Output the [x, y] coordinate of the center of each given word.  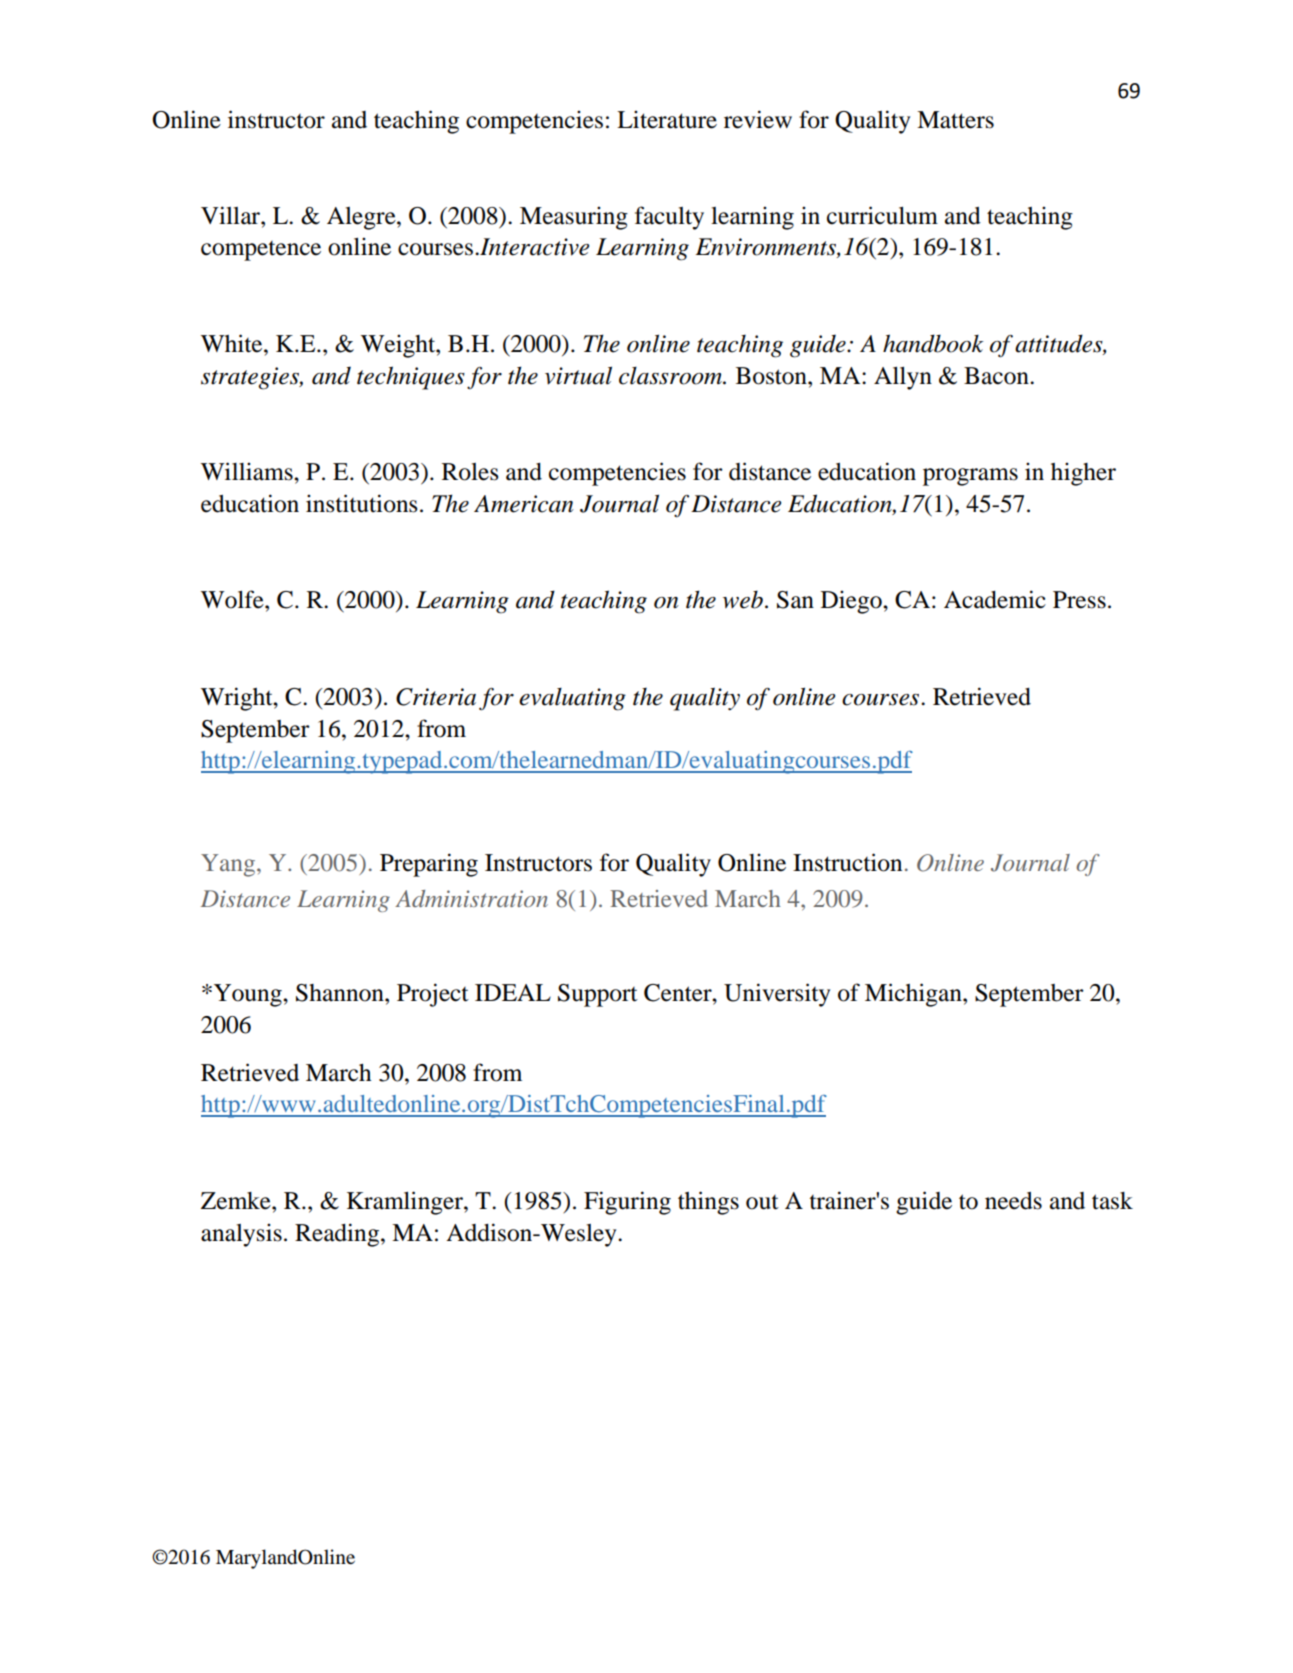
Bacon [997, 376]
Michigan [914, 995]
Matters [955, 120]
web [743, 599]
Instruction [847, 862]
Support [598, 995]
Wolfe [233, 599]
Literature [667, 119]
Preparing [429, 865]
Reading [337, 1235]
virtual [578, 375]
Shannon [341, 993]
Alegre [362, 218]
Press [1079, 600]
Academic [995, 599]
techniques [411, 378]
